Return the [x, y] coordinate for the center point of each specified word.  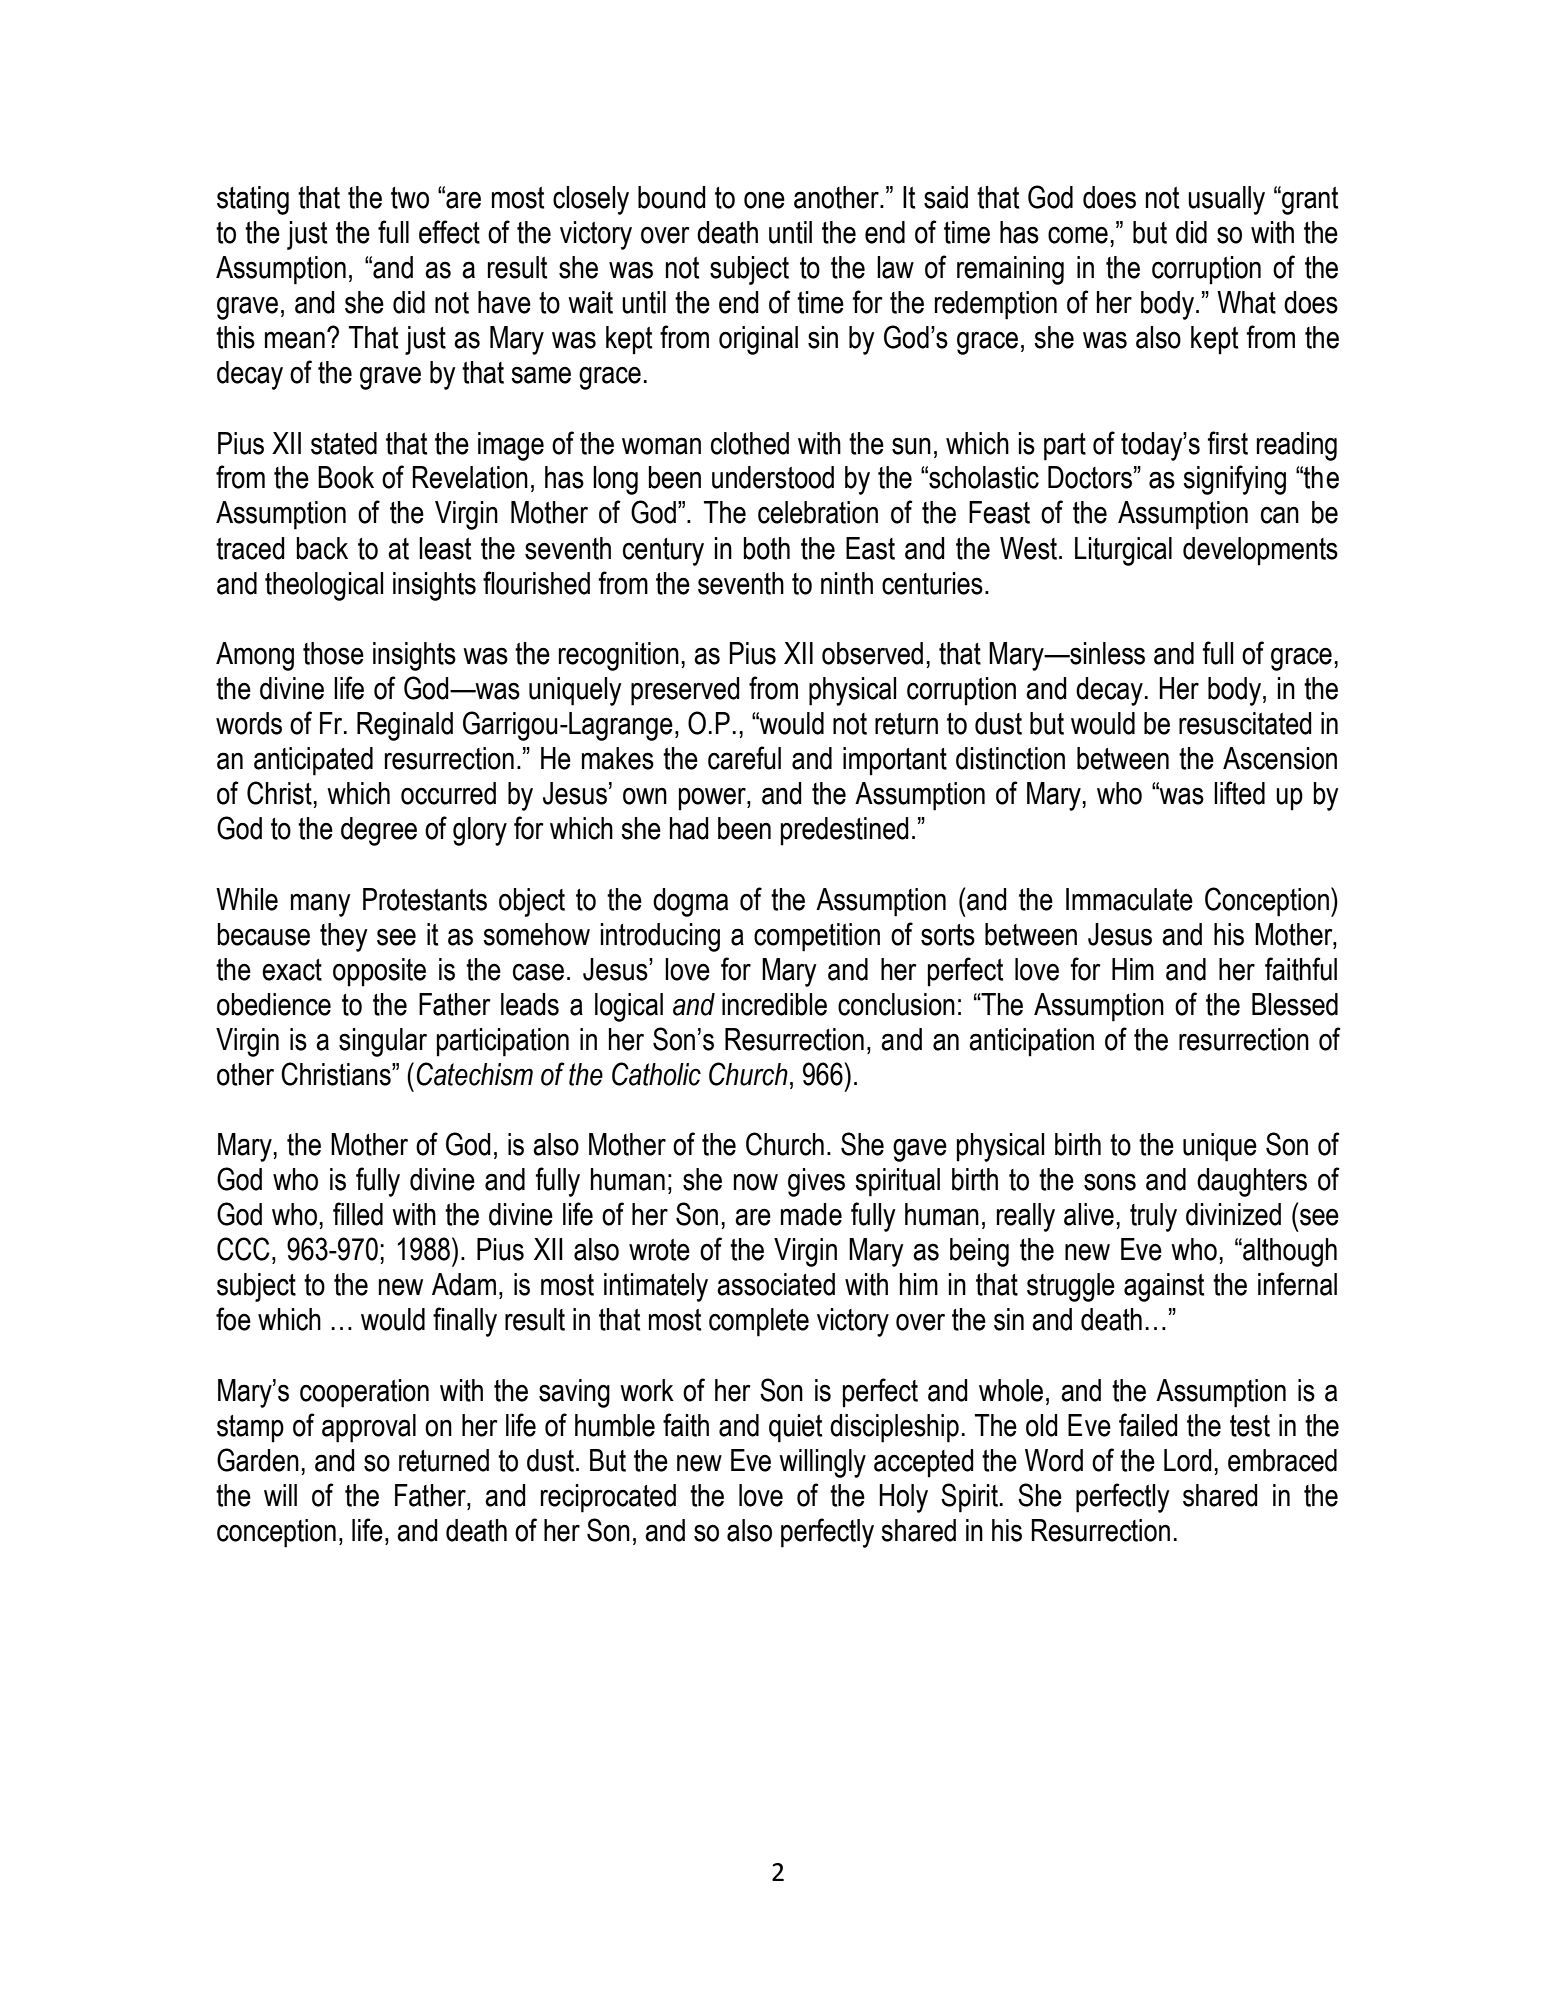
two [410, 198]
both [766, 548]
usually [1226, 200]
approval [369, 1428]
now [756, 1182]
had [689, 828]
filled [358, 1214]
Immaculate [1129, 899]
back [322, 548]
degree [379, 831]
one [764, 200]
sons [1110, 1182]
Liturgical [1123, 551]
